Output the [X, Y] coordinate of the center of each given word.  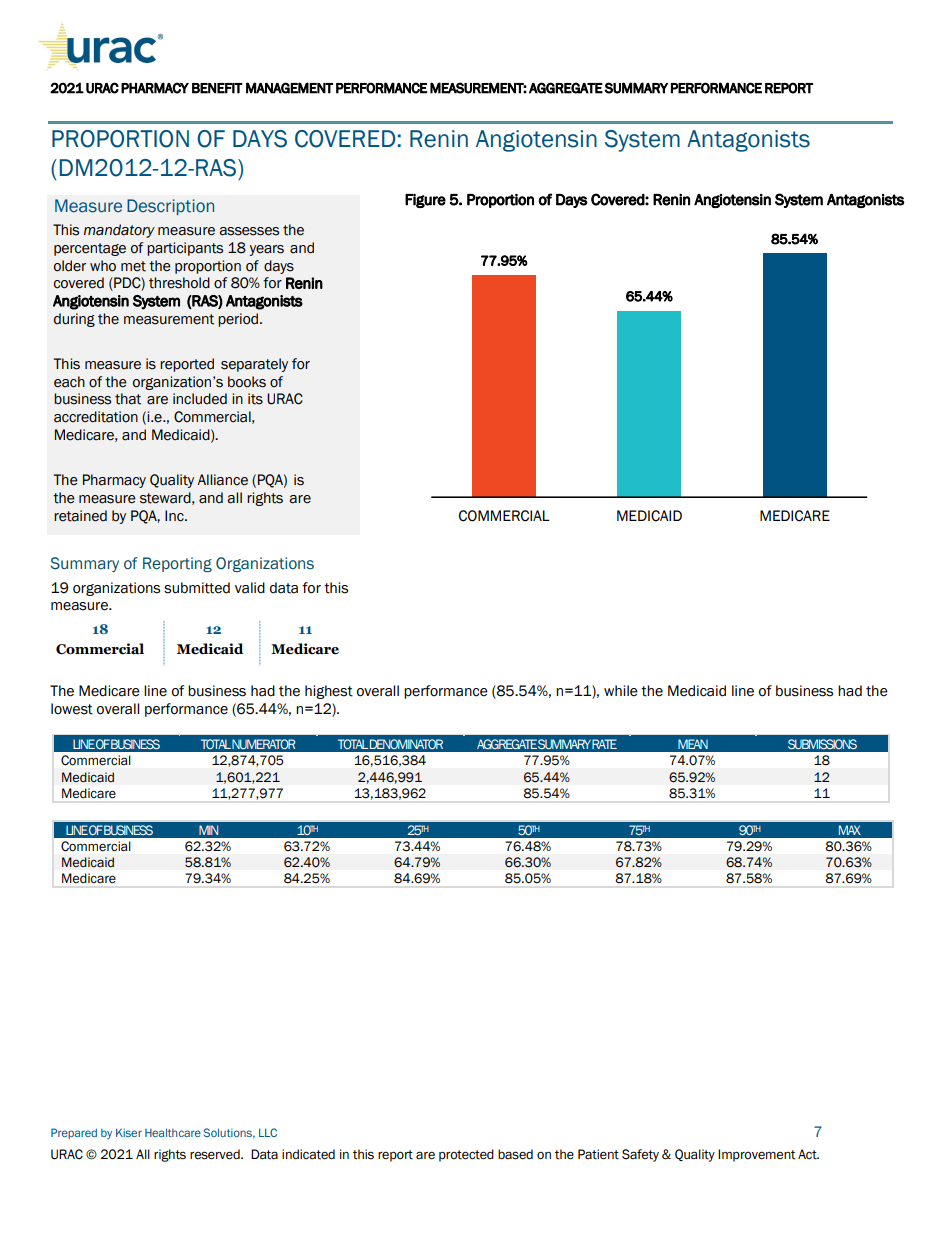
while [621, 691]
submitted [197, 588]
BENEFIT [217, 88]
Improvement [757, 1155]
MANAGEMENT [289, 88]
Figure [425, 201]
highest [329, 692]
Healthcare [173, 1132]
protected [466, 1155]
